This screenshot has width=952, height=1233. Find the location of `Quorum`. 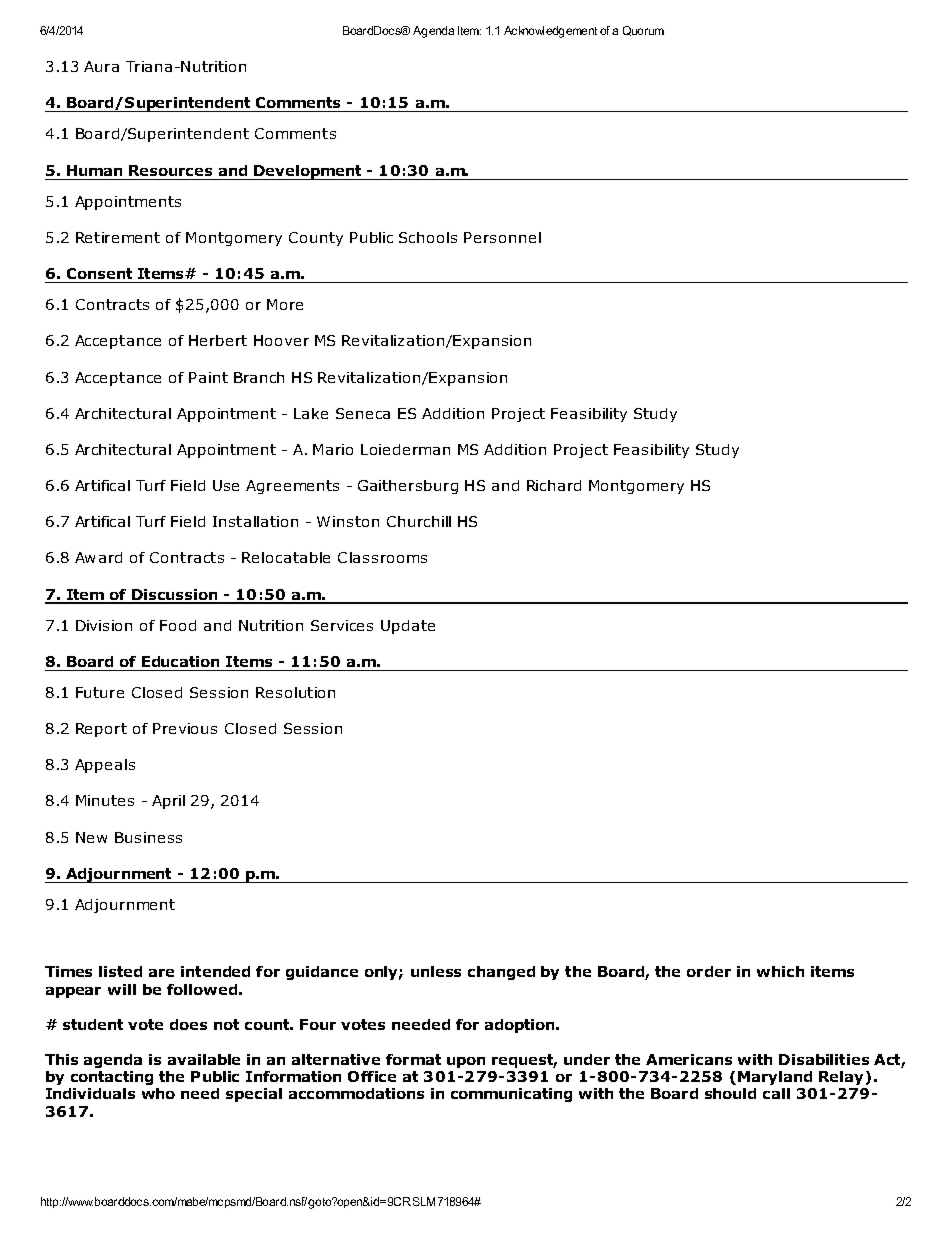

Quorum is located at coordinates (643, 31).
